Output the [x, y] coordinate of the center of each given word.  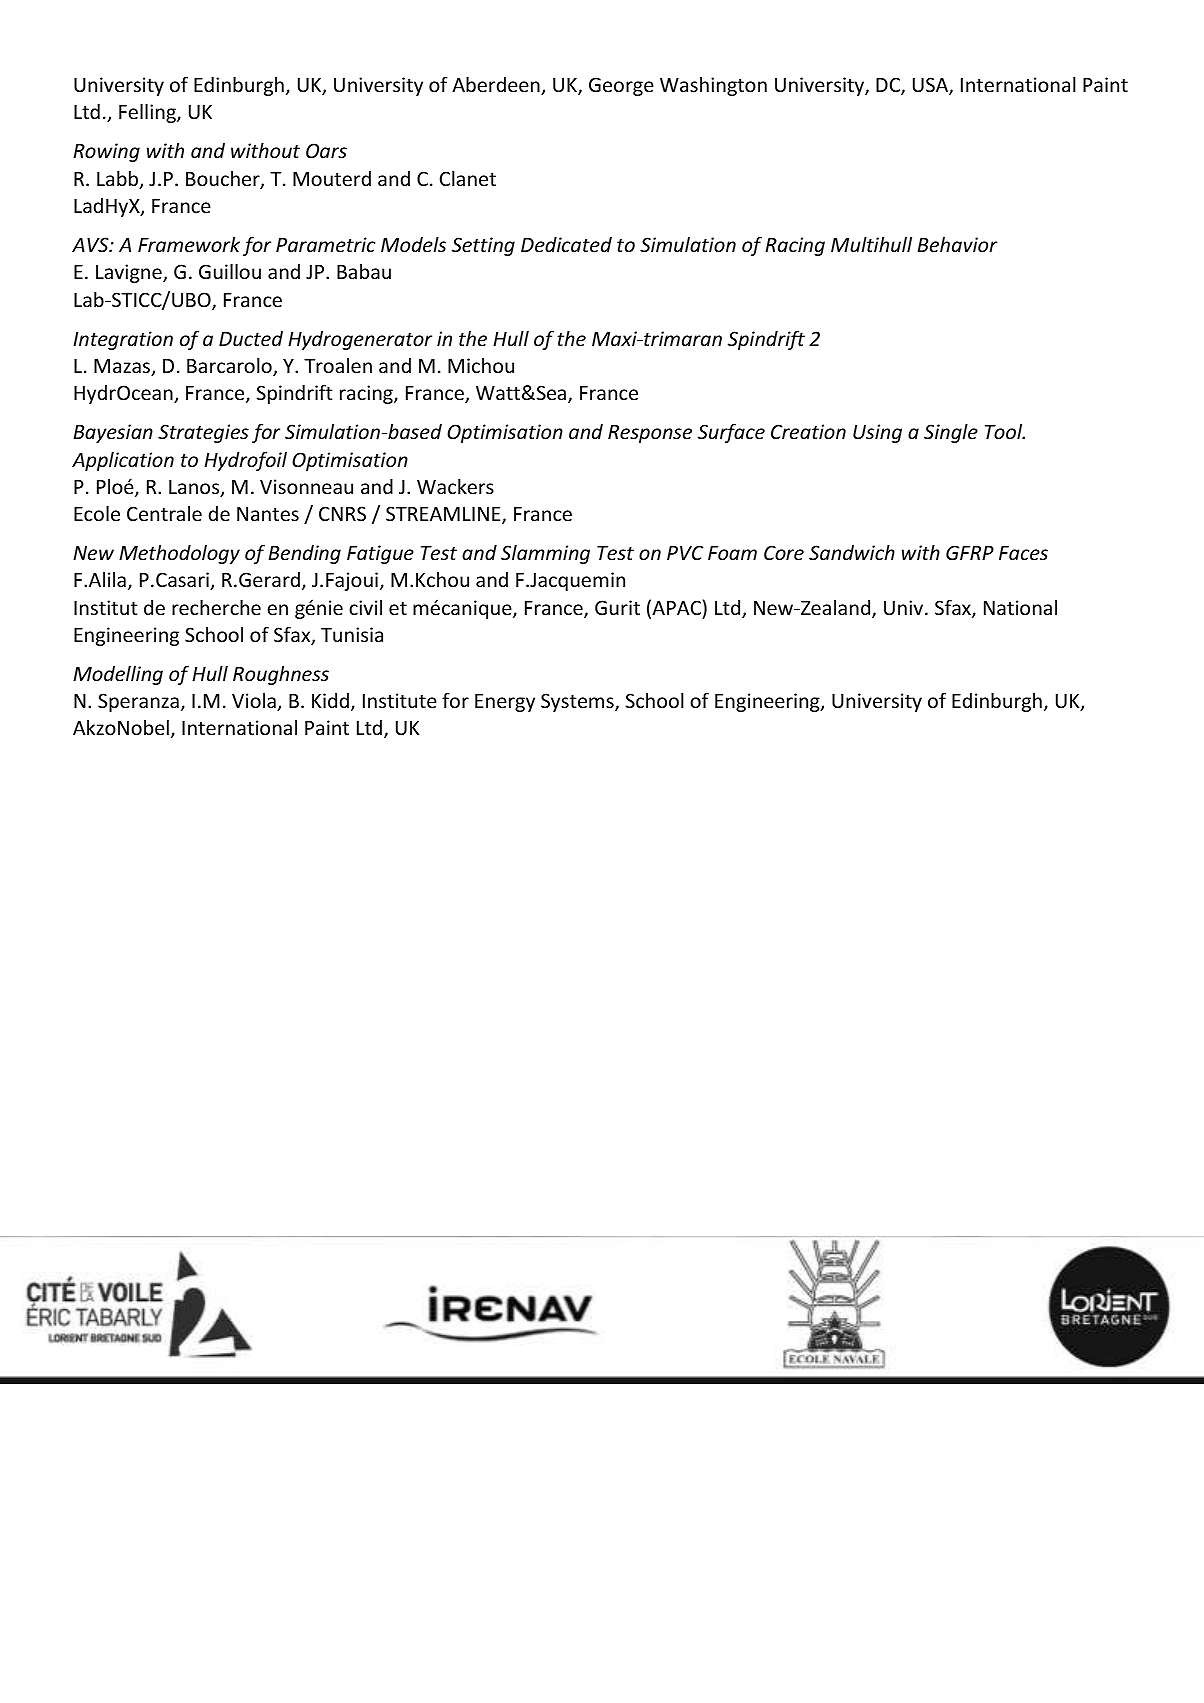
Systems [578, 702]
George [621, 86]
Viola [255, 702]
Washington [713, 86]
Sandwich [852, 552]
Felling [148, 113]
